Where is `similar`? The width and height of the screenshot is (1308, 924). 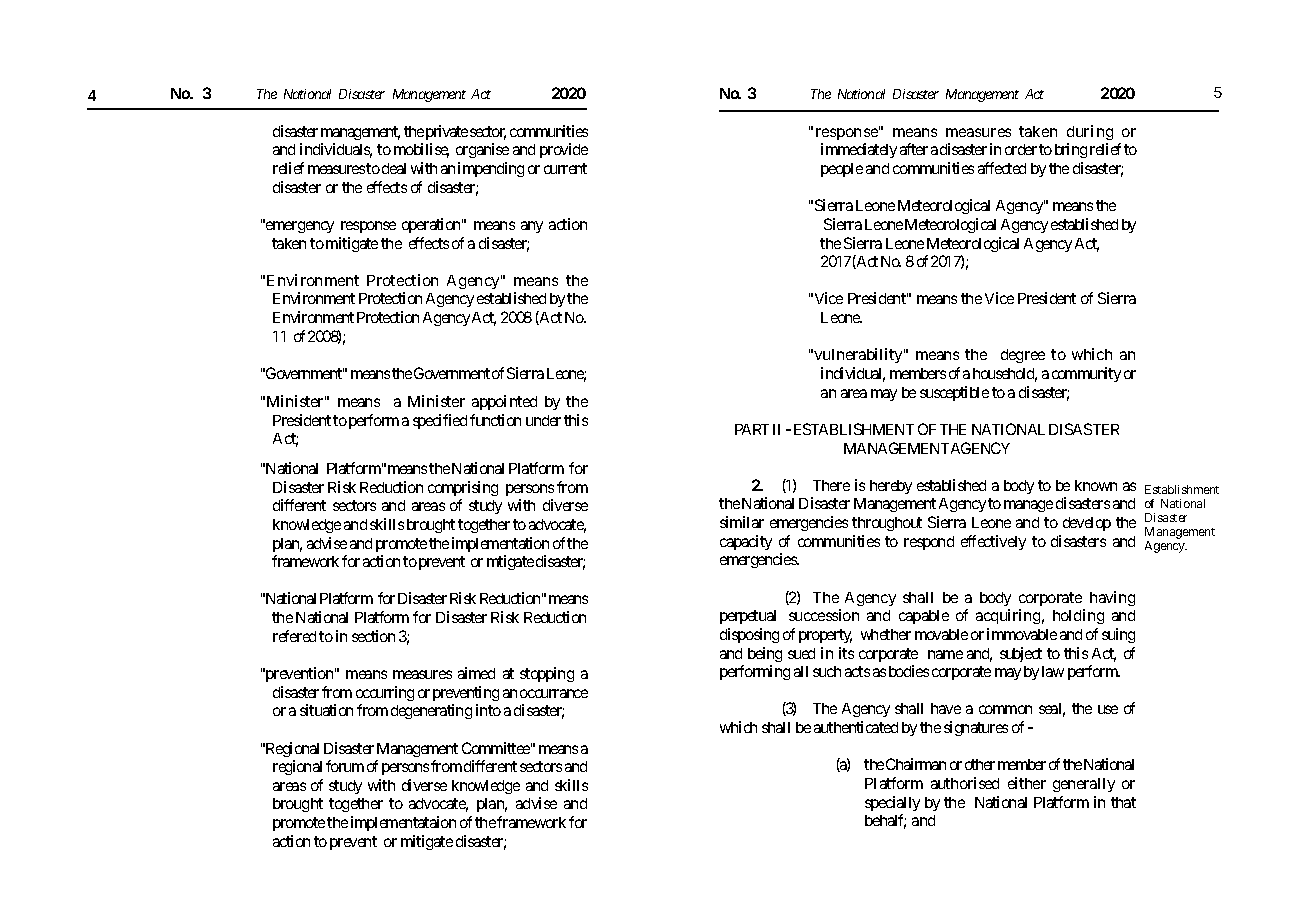 similar is located at coordinates (742, 522).
